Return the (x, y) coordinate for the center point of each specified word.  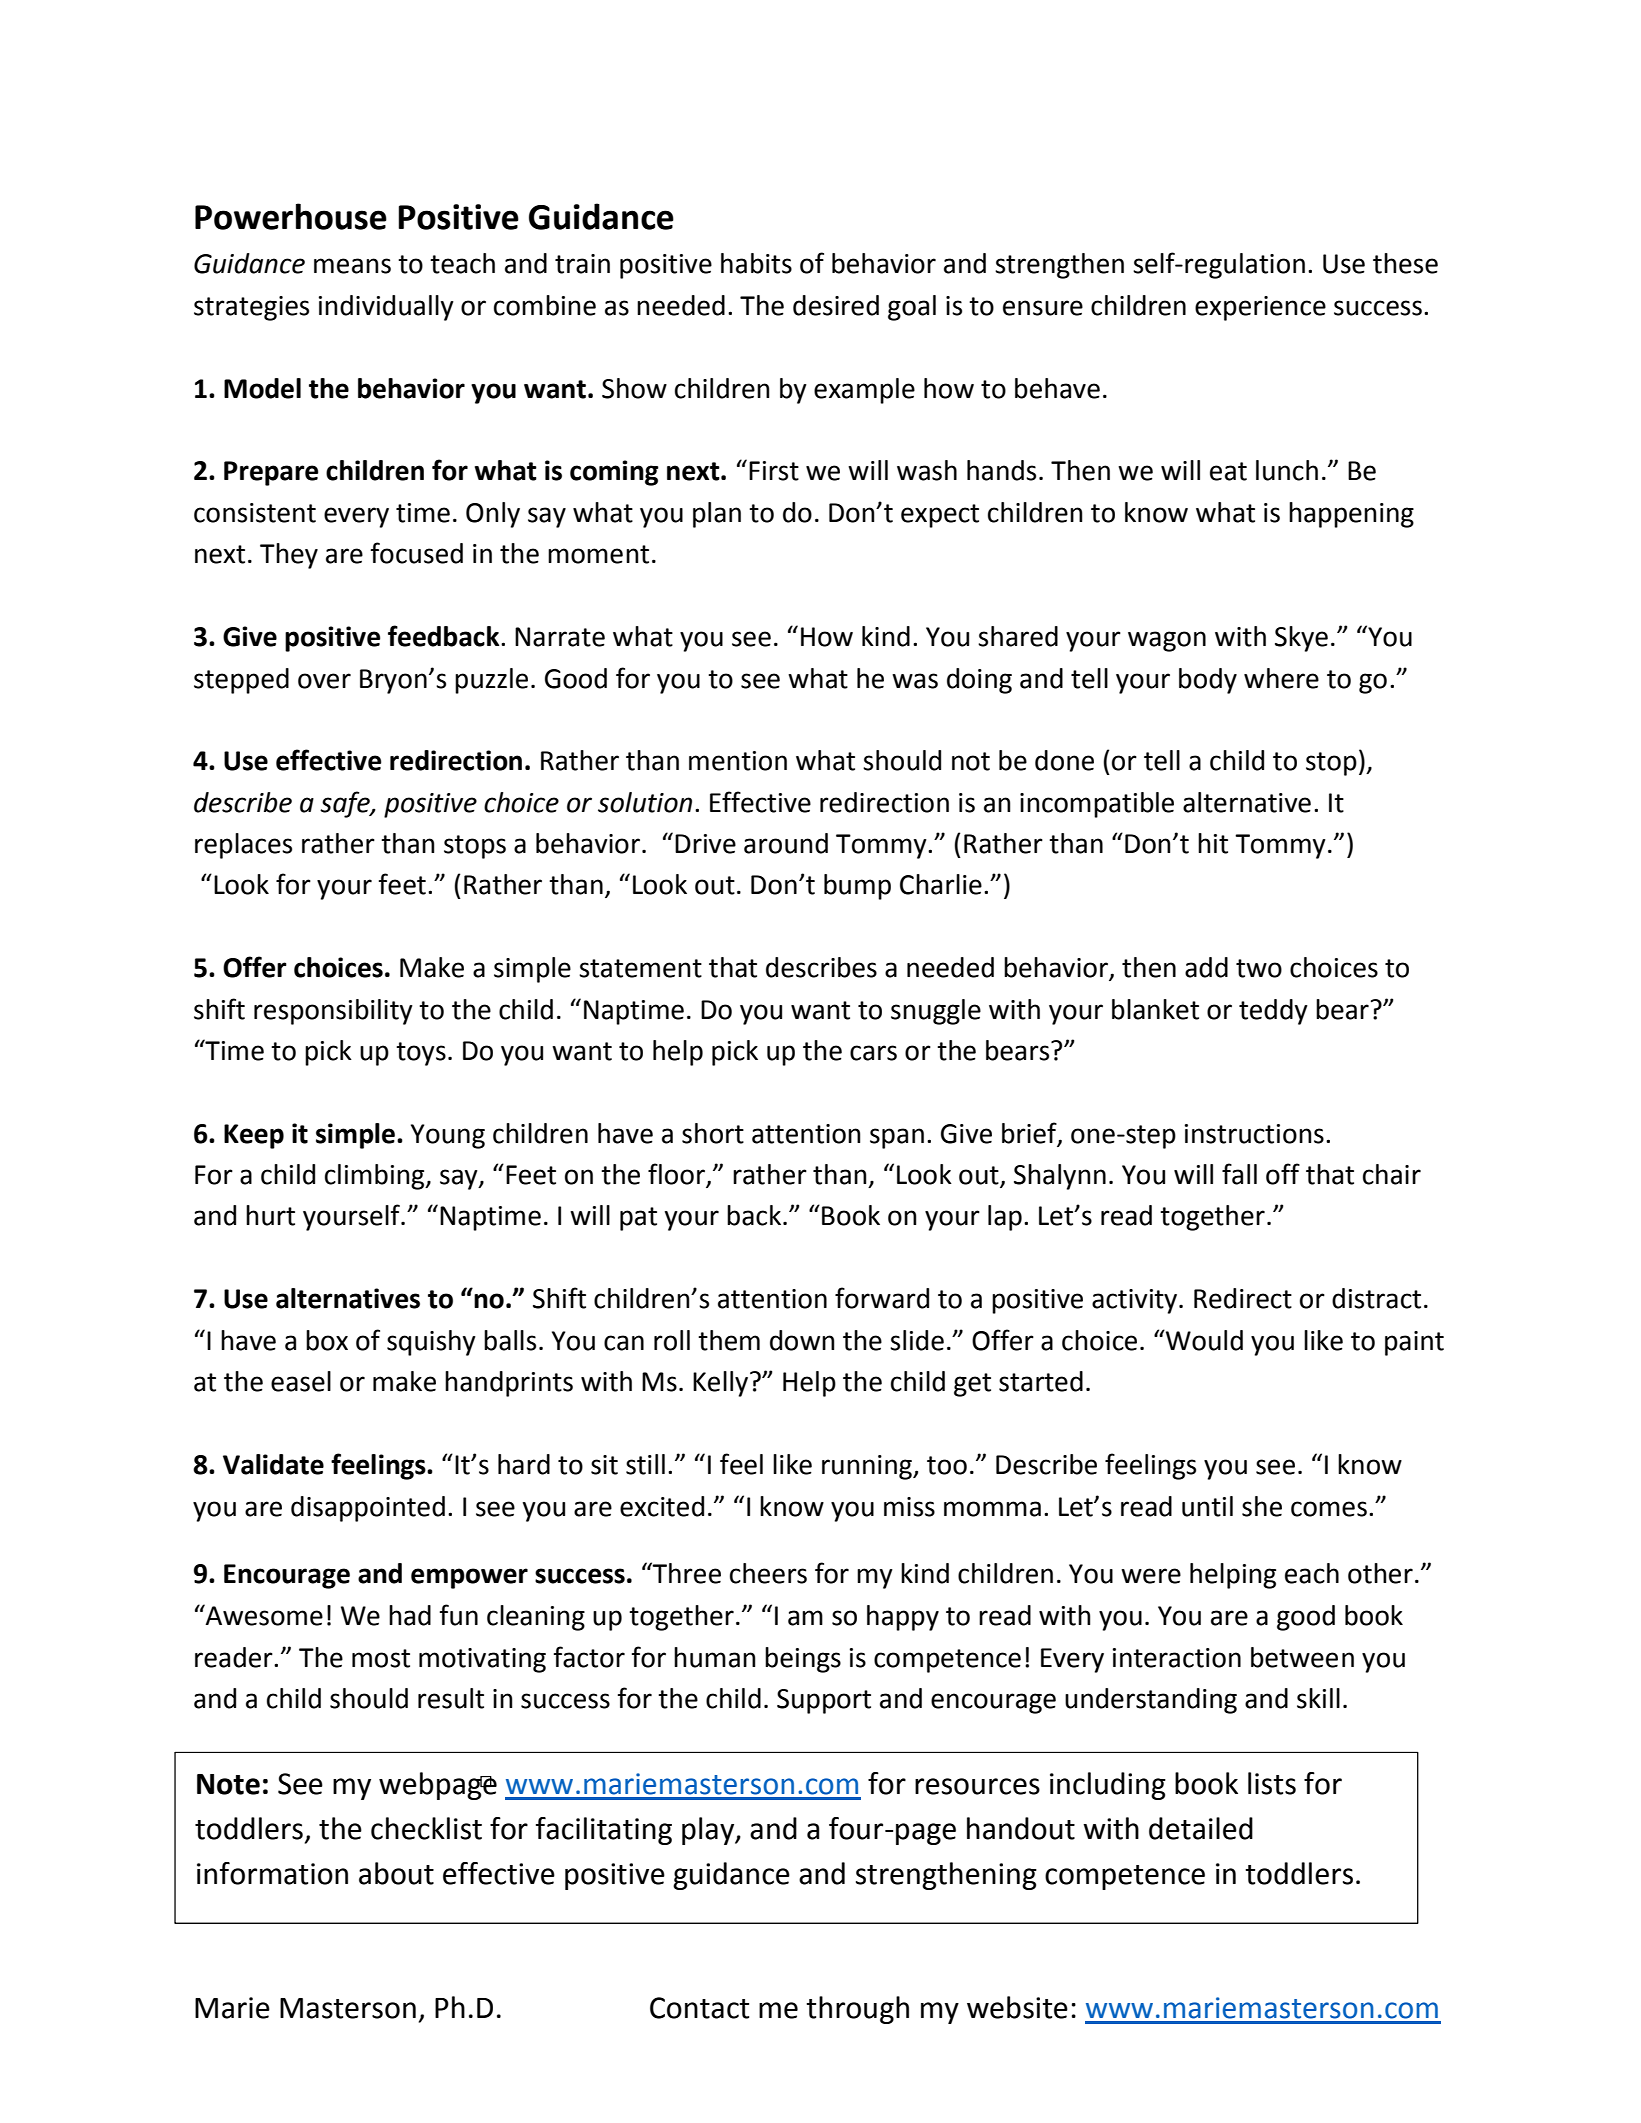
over (324, 681)
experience (1260, 308)
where (1281, 678)
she (1262, 1506)
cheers (768, 1573)
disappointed (368, 1509)
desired (836, 305)
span (897, 1138)
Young (448, 1136)
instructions (1254, 1134)
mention (738, 761)
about (396, 1873)
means (352, 266)
